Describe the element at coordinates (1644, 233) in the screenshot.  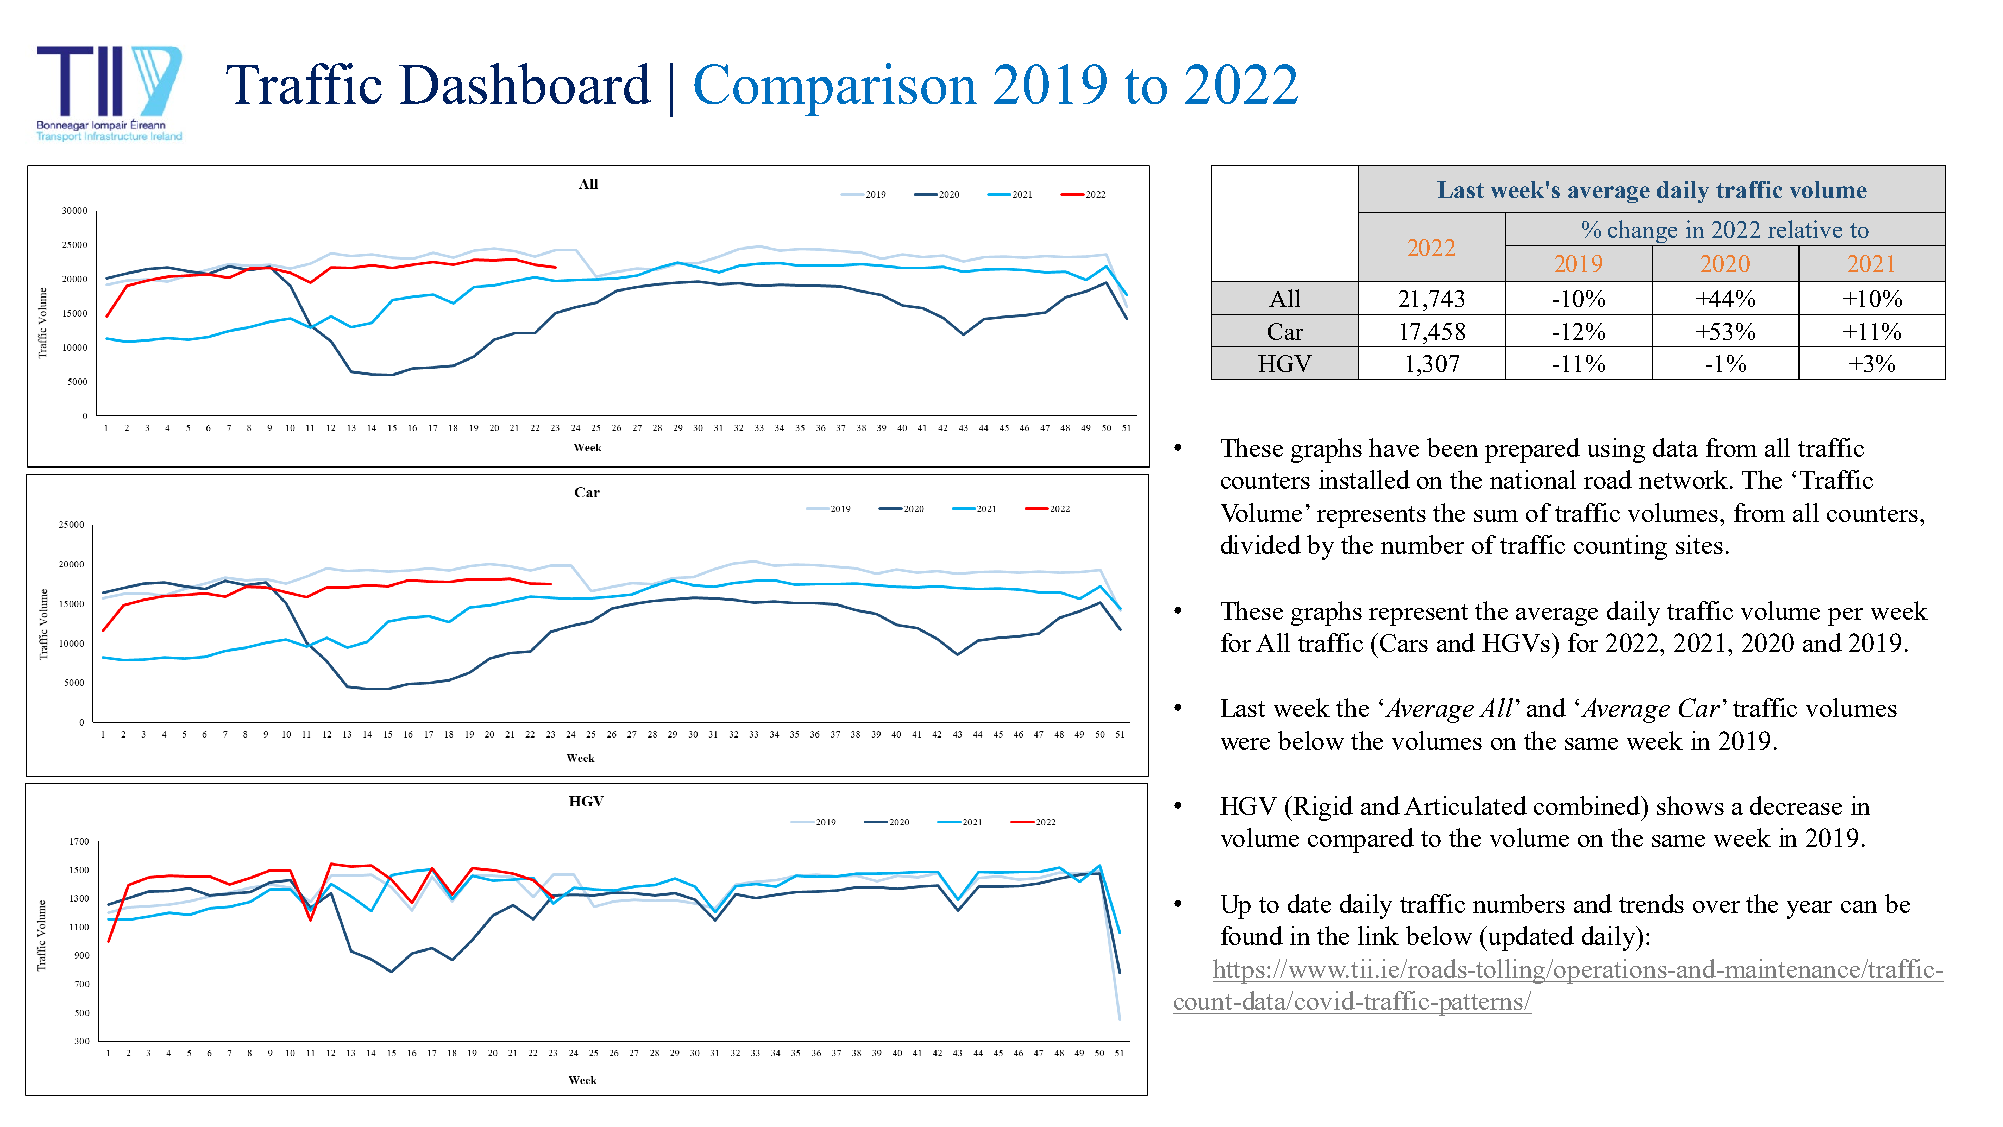
I see `change` at that location.
